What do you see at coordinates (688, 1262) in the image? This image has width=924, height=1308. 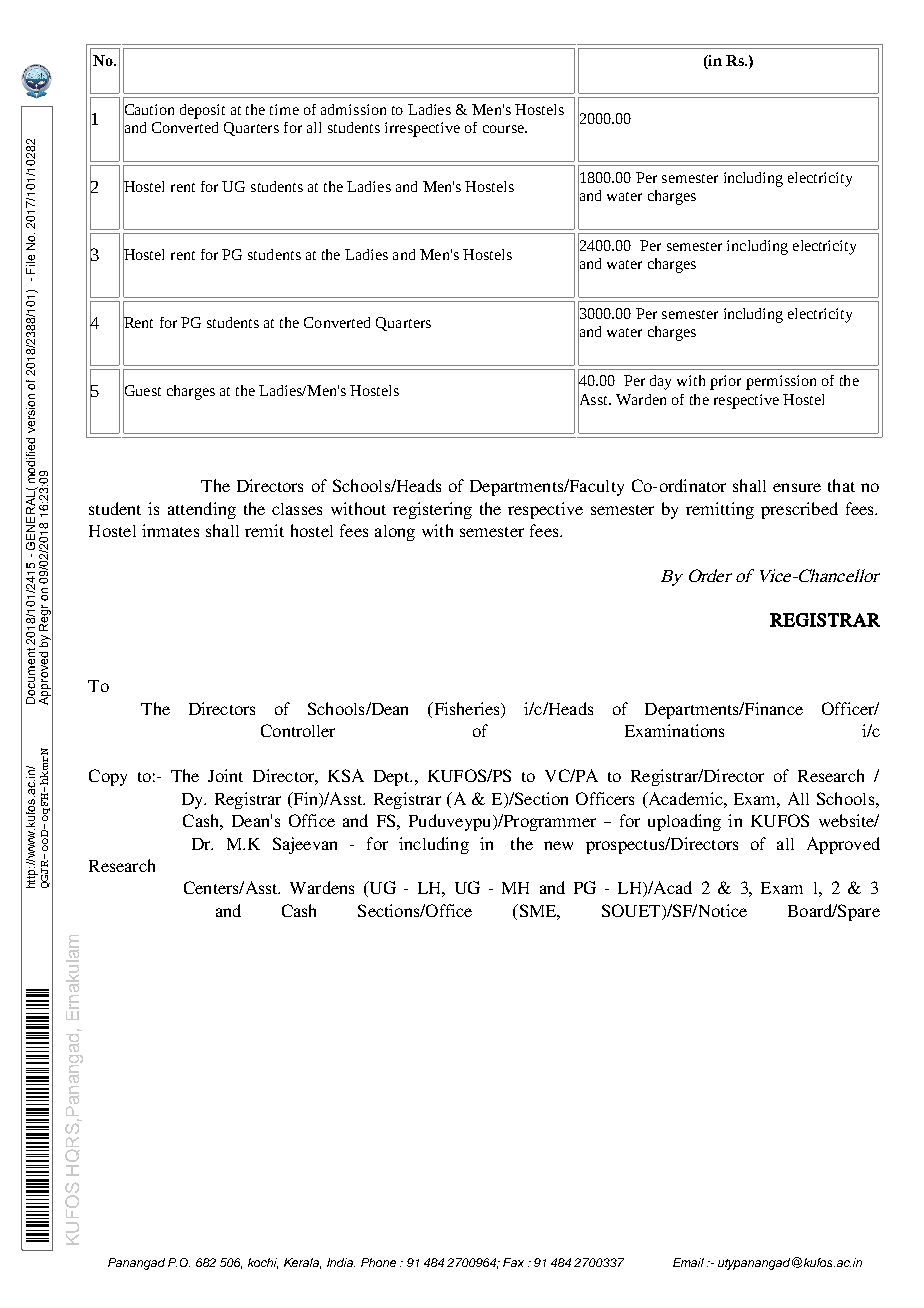 I see `Email` at bounding box center [688, 1262].
